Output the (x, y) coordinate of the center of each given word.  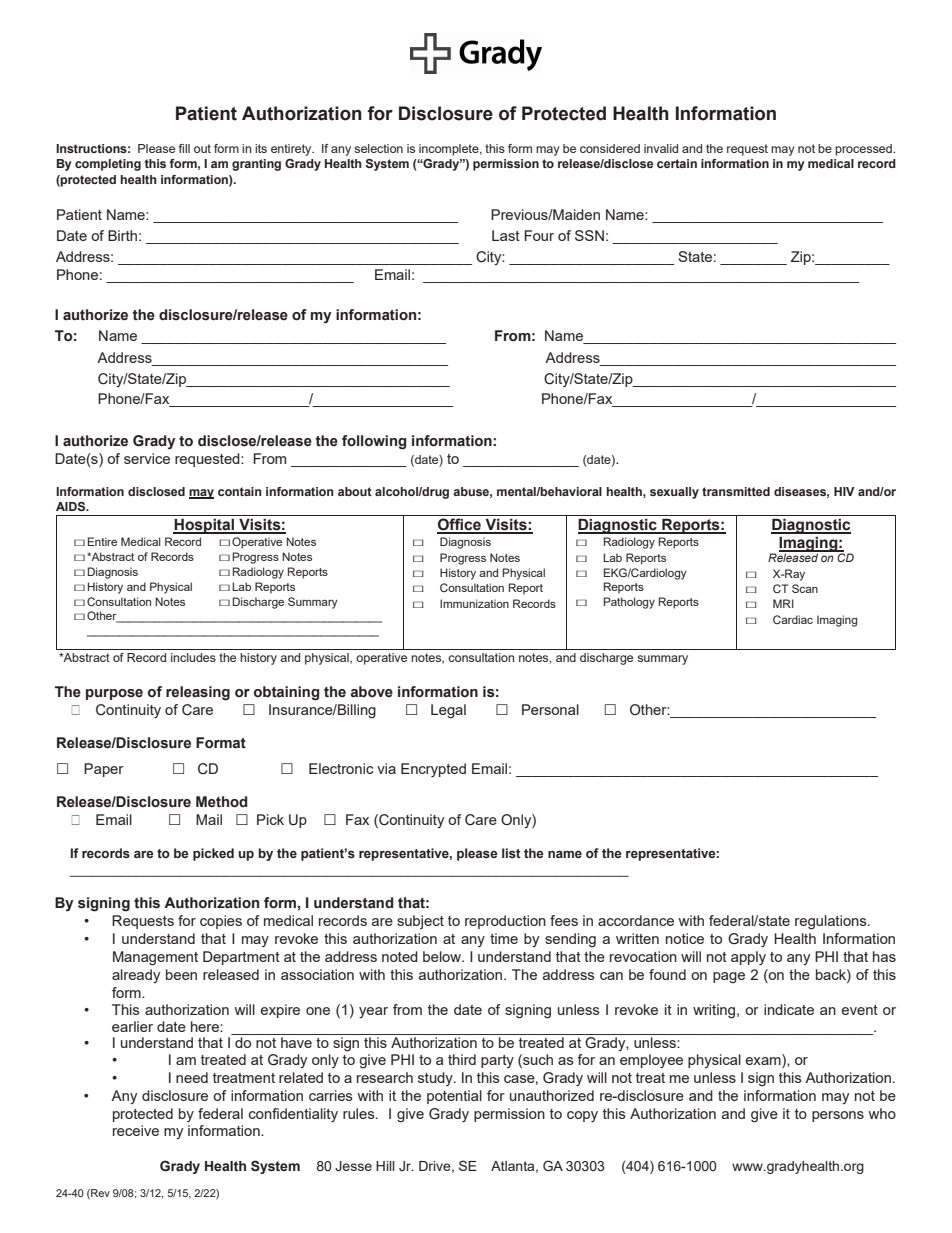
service (147, 458)
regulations (832, 922)
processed (864, 150)
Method (221, 802)
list (511, 853)
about (355, 491)
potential (454, 1097)
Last (506, 235)
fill (184, 148)
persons (838, 1116)
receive (136, 1130)
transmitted (736, 491)
